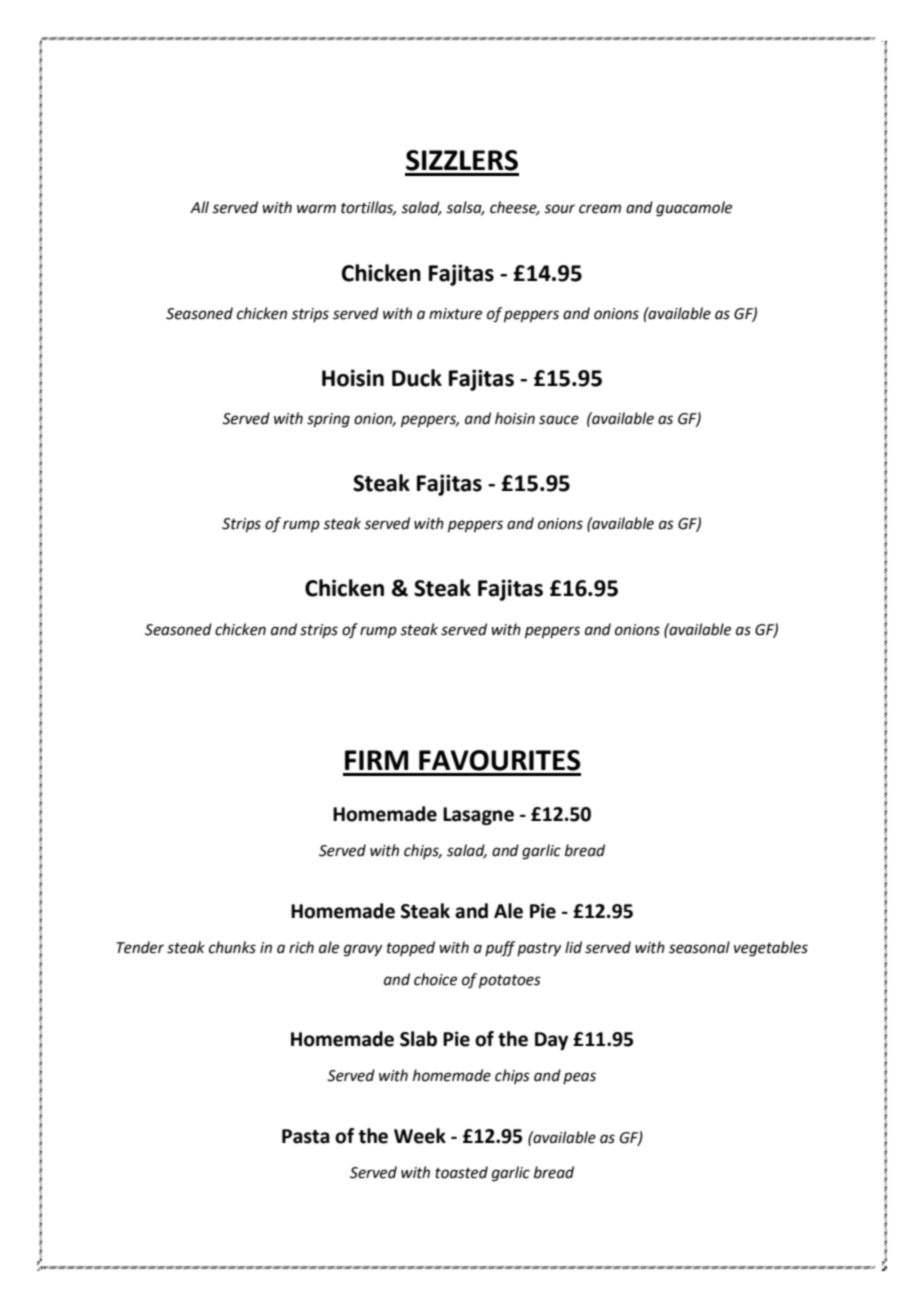 The image size is (924, 1308). What do you see at coordinates (559, 420) in the screenshot?
I see `sauce` at bounding box center [559, 420].
